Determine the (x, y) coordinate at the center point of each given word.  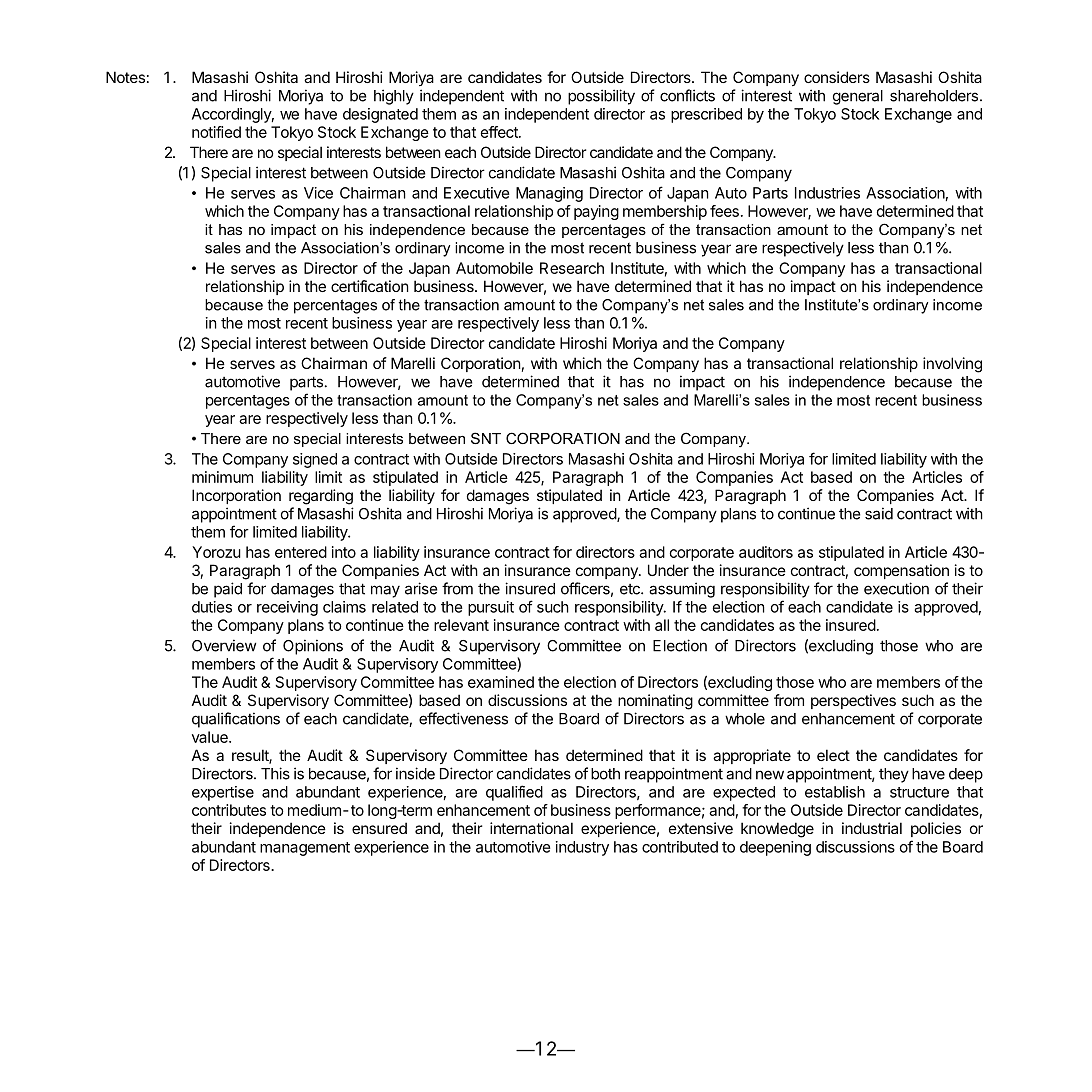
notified (216, 132)
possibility (601, 97)
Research (572, 268)
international (531, 828)
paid (228, 590)
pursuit (491, 608)
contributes (229, 810)
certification (370, 286)
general (858, 97)
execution (896, 588)
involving (952, 365)
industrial (872, 828)
